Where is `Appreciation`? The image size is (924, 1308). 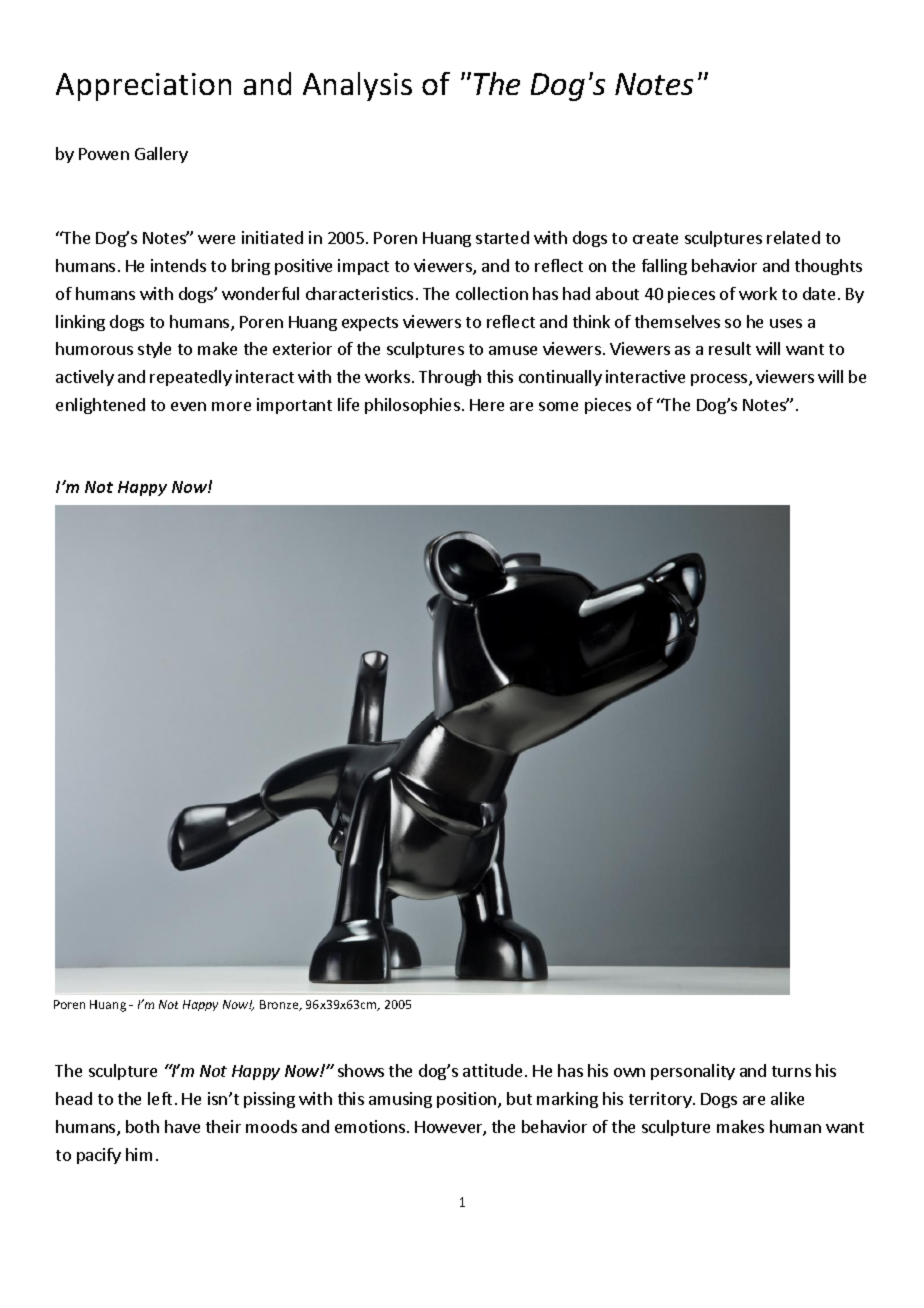
Appreciation is located at coordinates (143, 87).
